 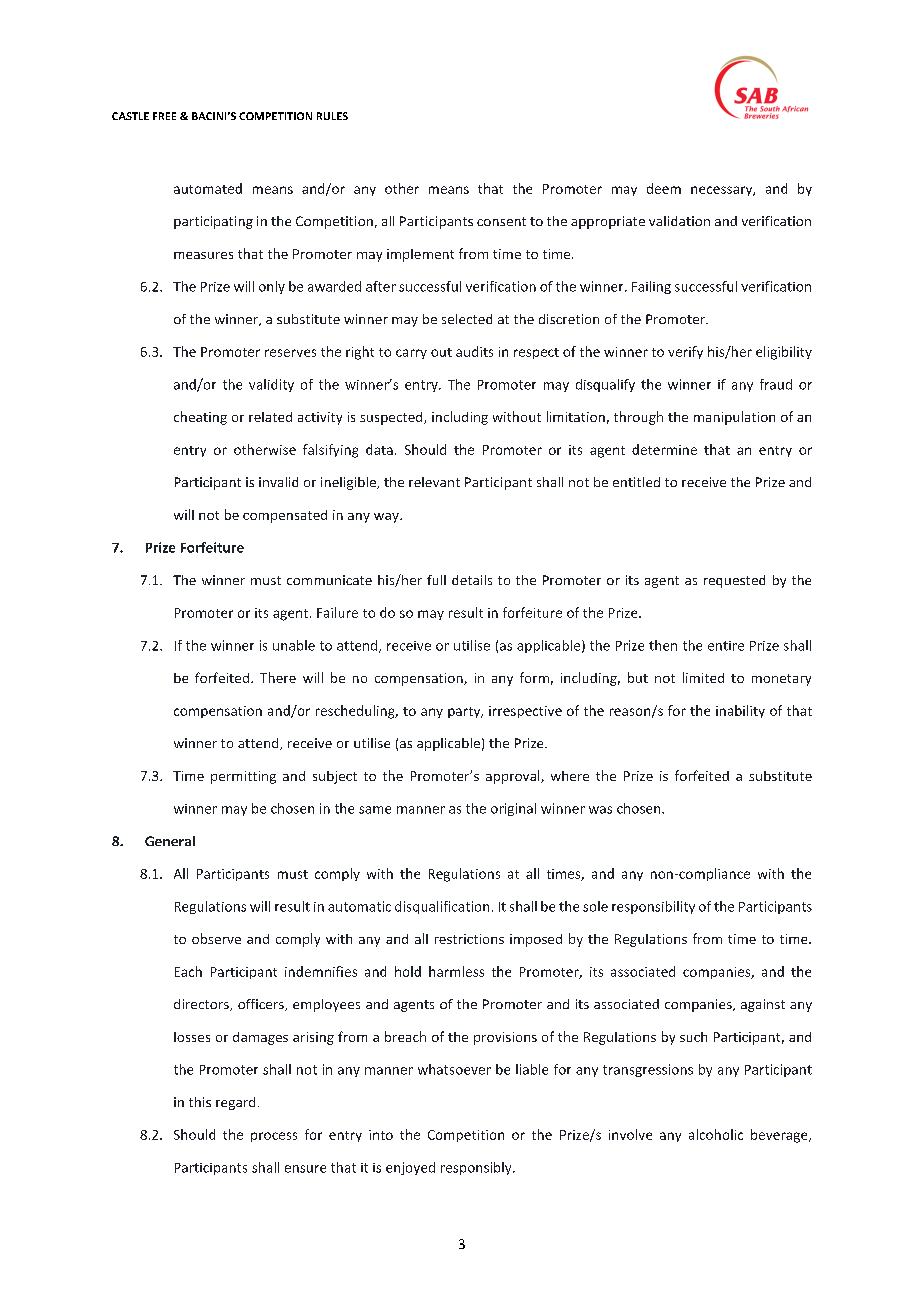 What do you see at coordinates (534, 677) in the screenshot?
I see `form` at bounding box center [534, 677].
